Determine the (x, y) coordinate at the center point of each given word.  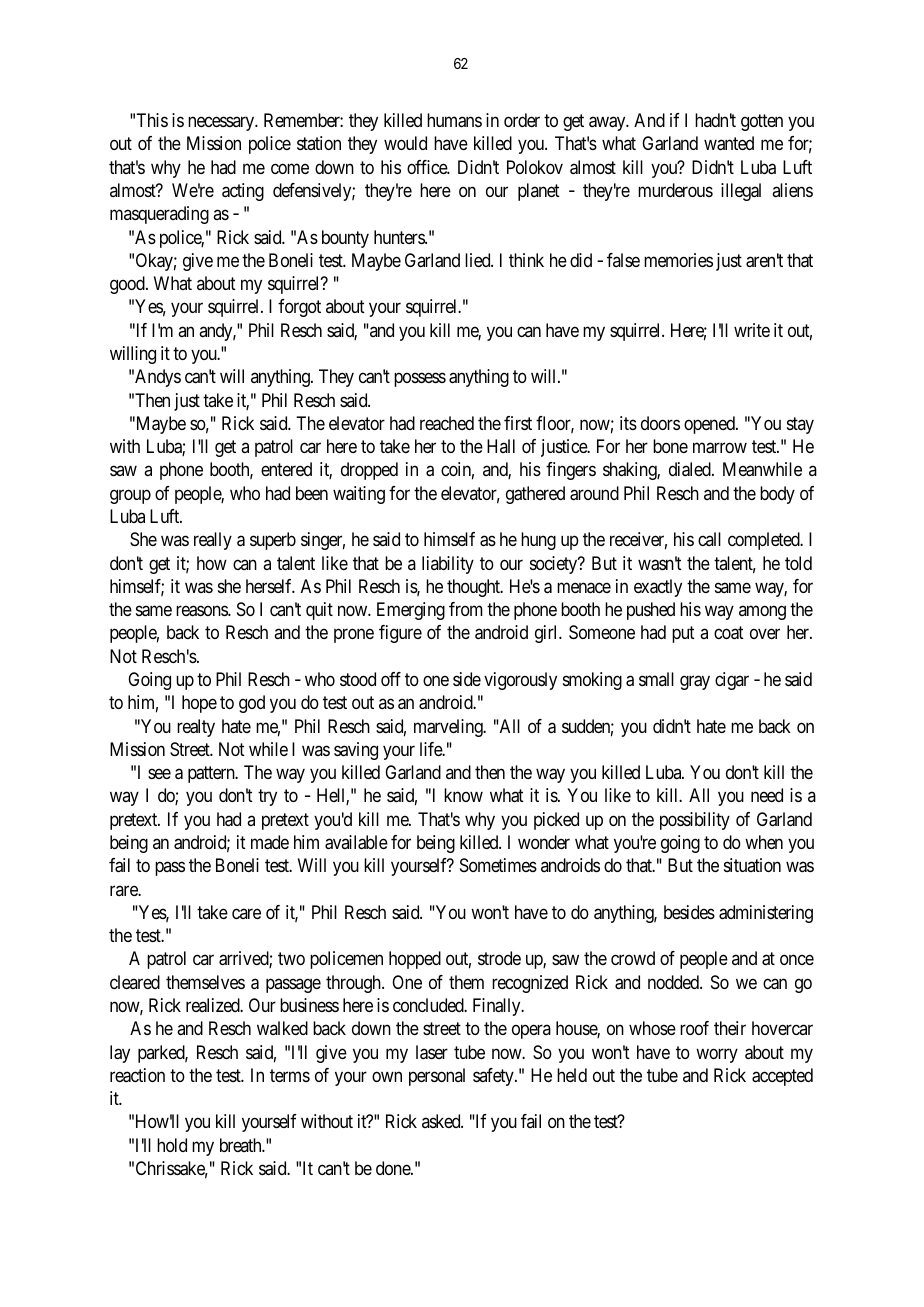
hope (199, 704)
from (466, 609)
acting (243, 192)
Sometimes (498, 865)
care (246, 913)
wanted (729, 143)
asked (442, 1121)
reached (447, 423)
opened (710, 425)
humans (454, 120)
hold (172, 1145)
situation (752, 865)
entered (286, 469)
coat (729, 633)
